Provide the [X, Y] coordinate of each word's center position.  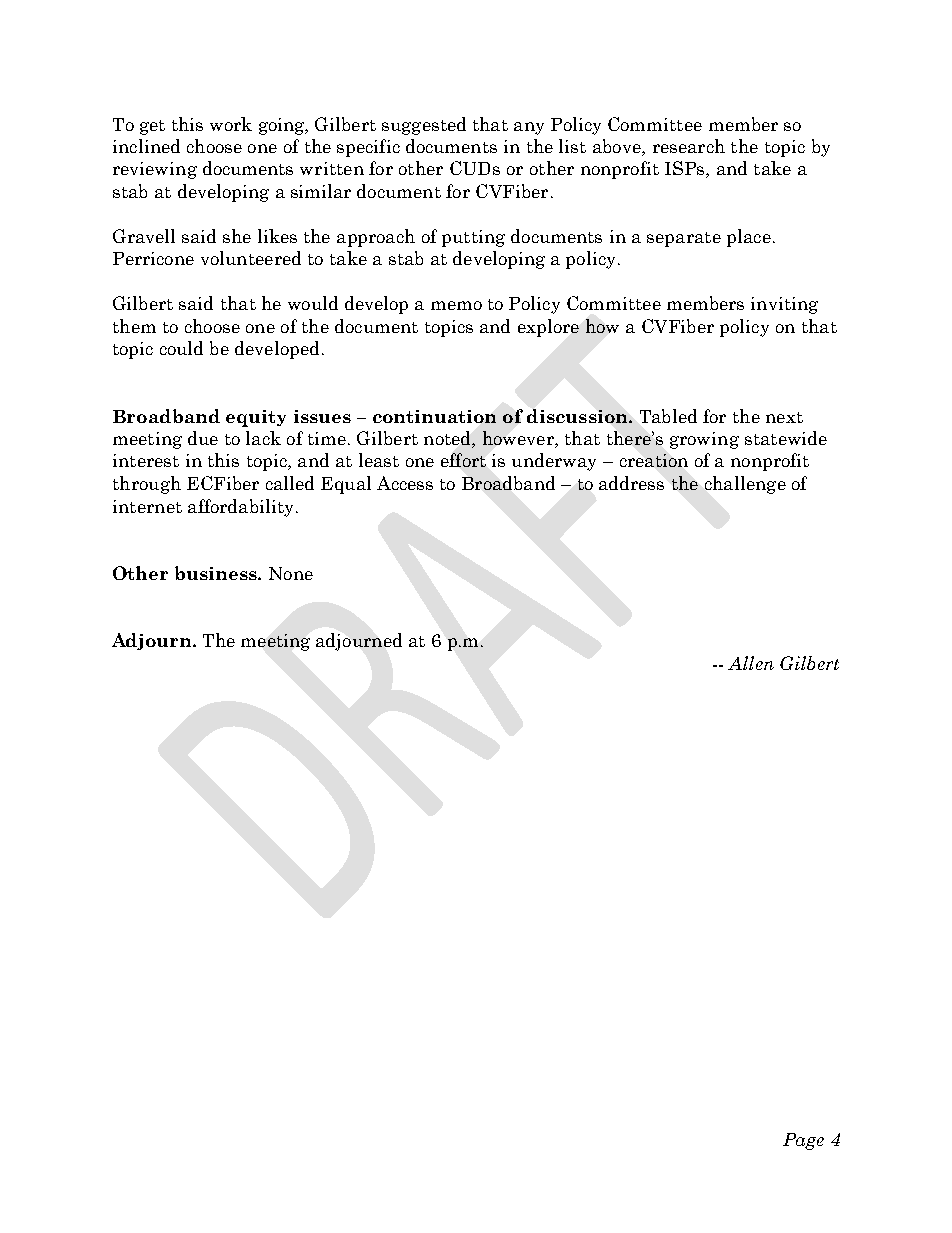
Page [803, 1141]
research [689, 146]
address [631, 483]
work [231, 124]
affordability [240, 508]
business [217, 573]
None [291, 573]
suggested [424, 126]
